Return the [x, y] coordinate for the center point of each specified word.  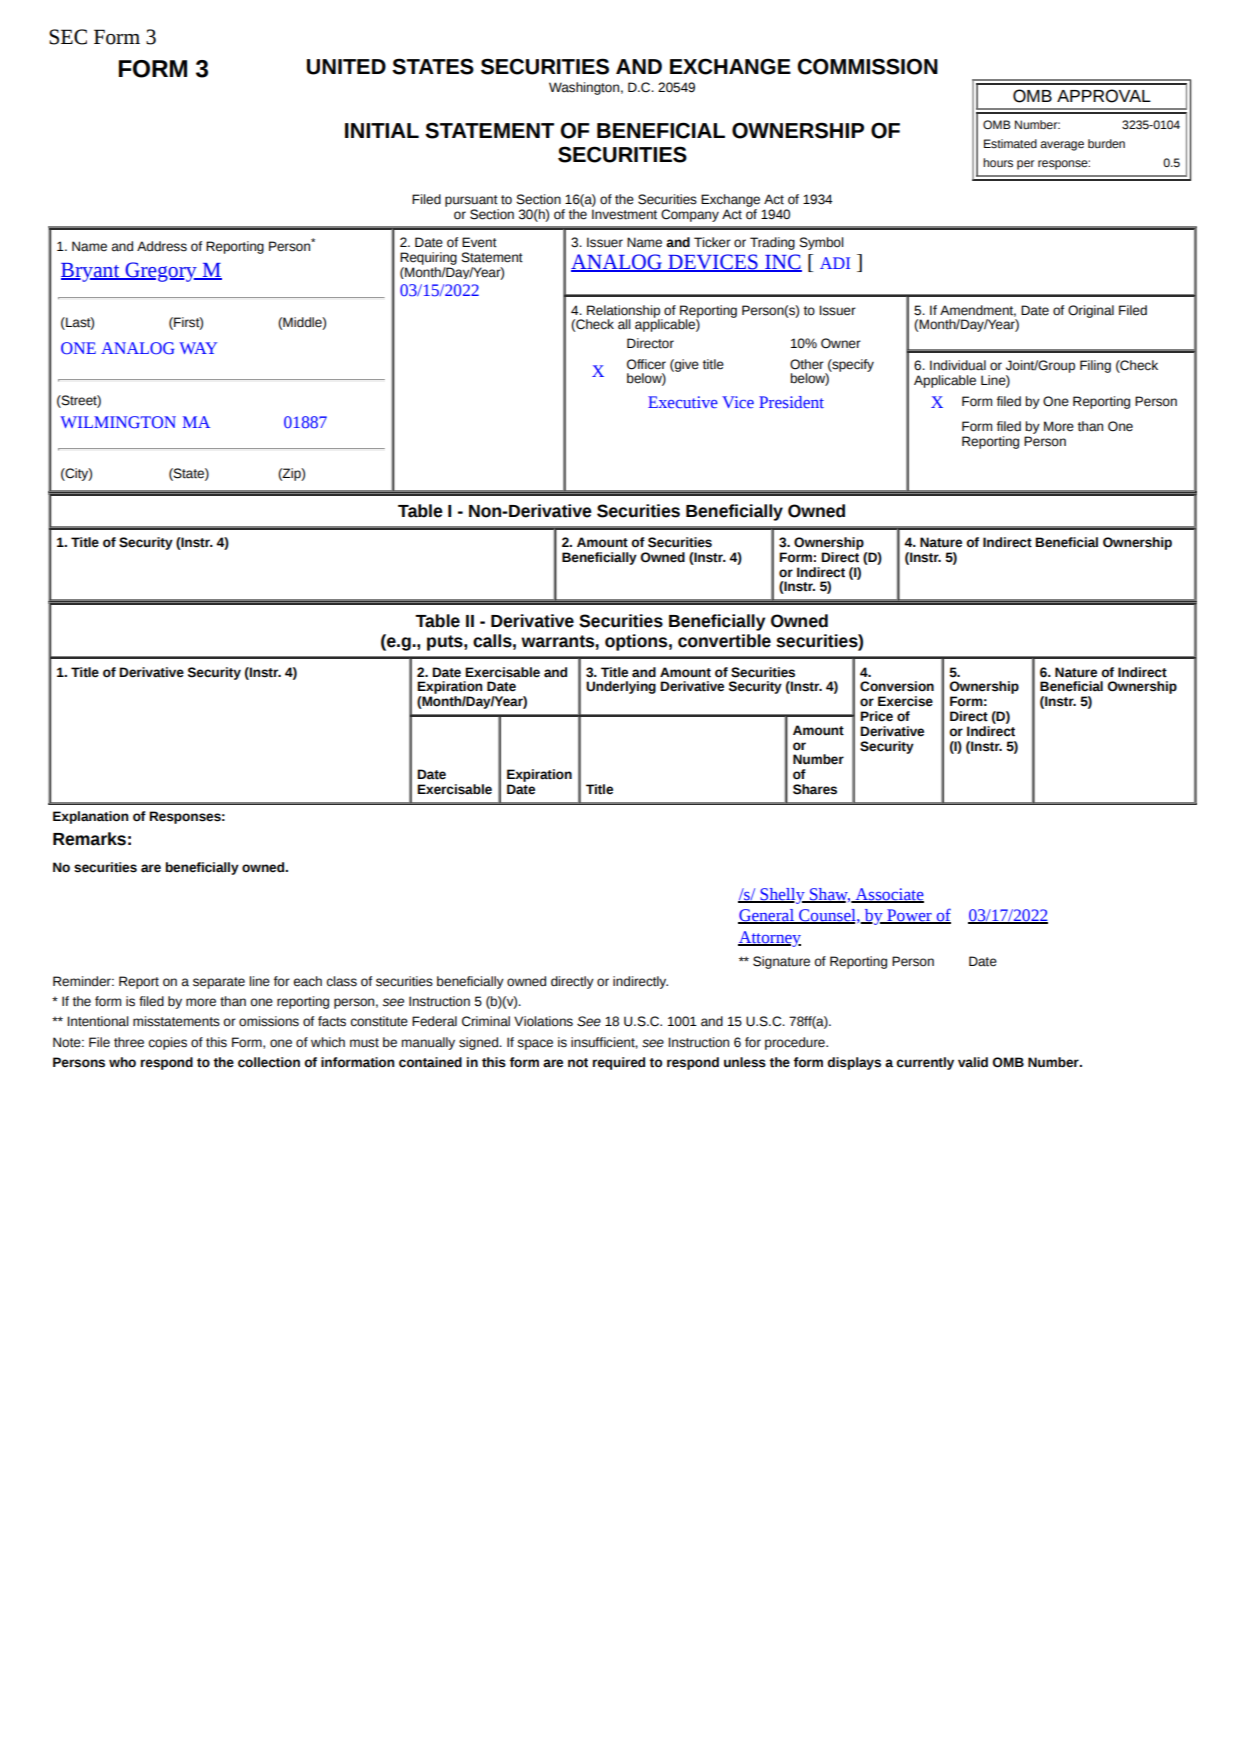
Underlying [621, 687]
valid [973, 1062]
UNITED [346, 67]
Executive [683, 402]
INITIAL [382, 130]
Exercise [905, 701]
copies [167, 1043]
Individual [958, 365]
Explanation [90, 817]
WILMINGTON [118, 422]
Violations [543, 1021]
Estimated [1010, 143]
